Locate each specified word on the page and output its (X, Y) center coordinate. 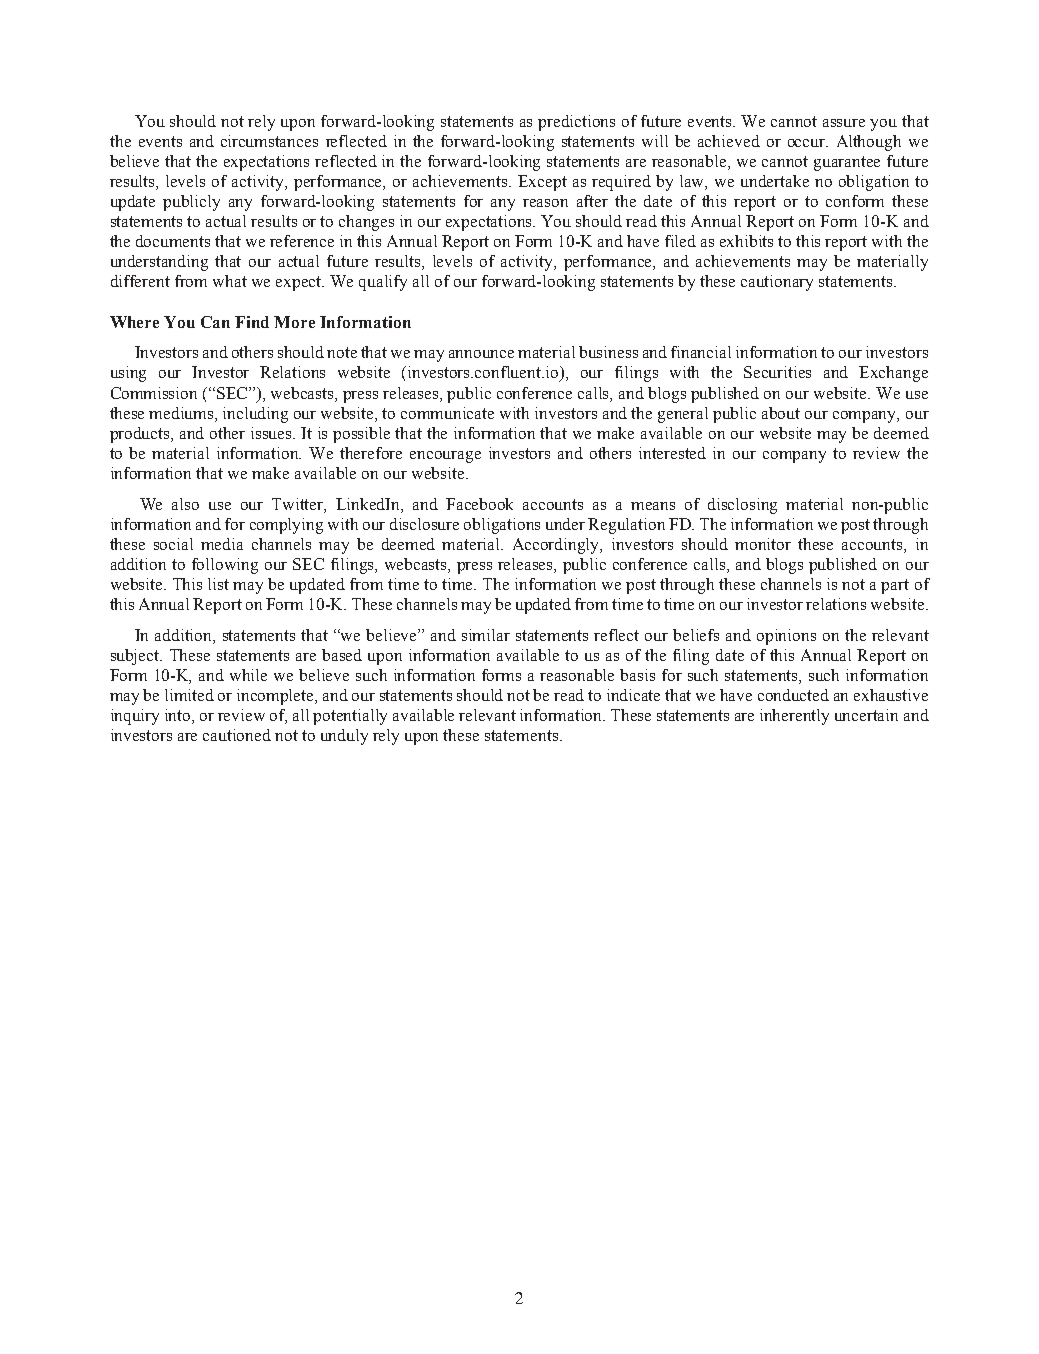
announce (481, 354)
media (222, 544)
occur (808, 143)
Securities (777, 372)
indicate (633, 695)
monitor (763, 544)
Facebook (479, 504)
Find (252, 322)
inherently (794, 717)
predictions (576, 123)
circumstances (269, 141)
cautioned (237, 735)
